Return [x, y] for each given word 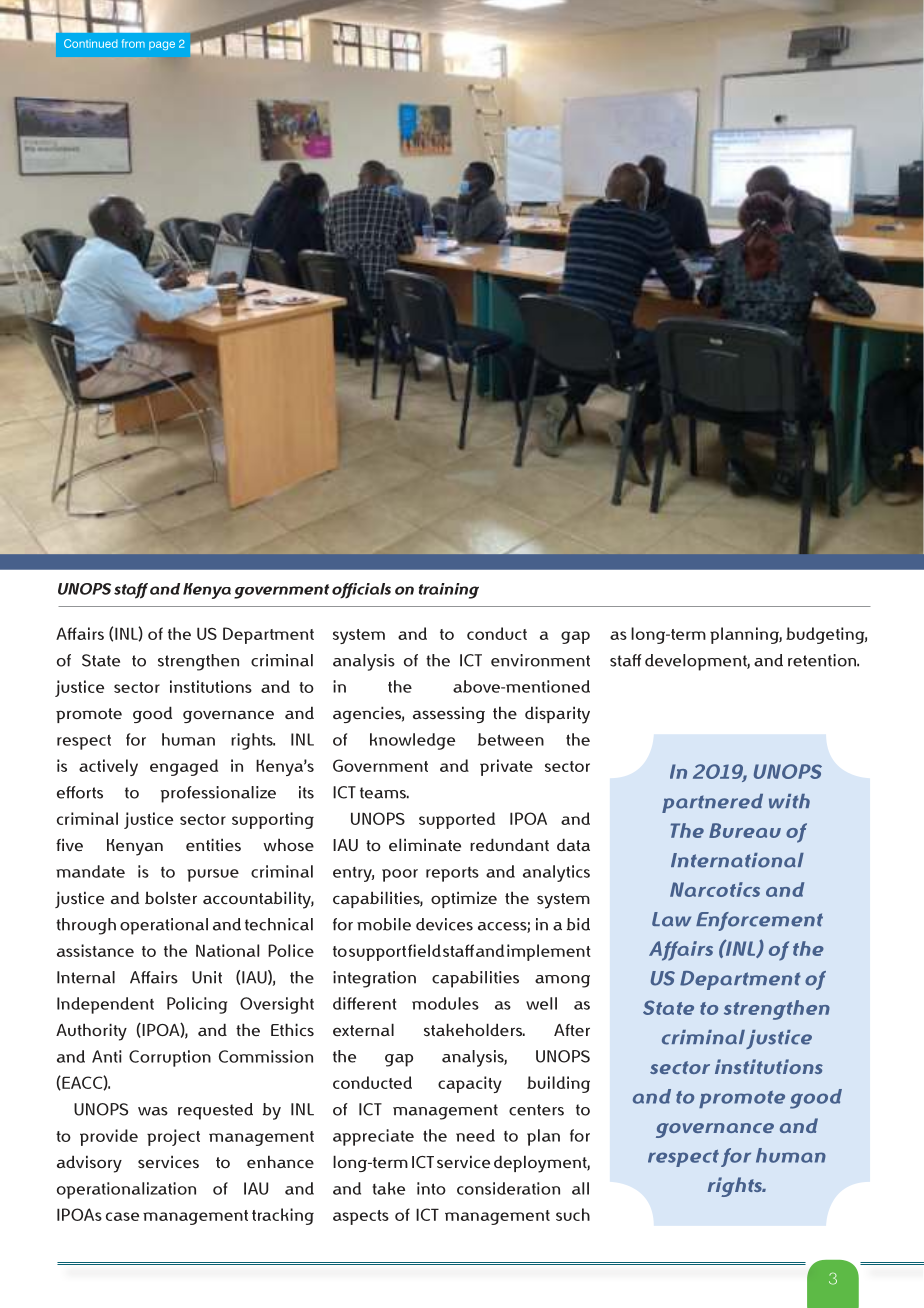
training [449, 591]
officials [361, 591]
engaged [184, 767]
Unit [207, 977]
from [133, 43]
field [424, 950]
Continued [91, 43]
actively [108, 767]
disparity [557, 715]
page [162, 45]
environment [540, 660]
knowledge [412, 741]
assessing [449, 714]
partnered [712, 803]
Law [671, 919]
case [122, 1216]
